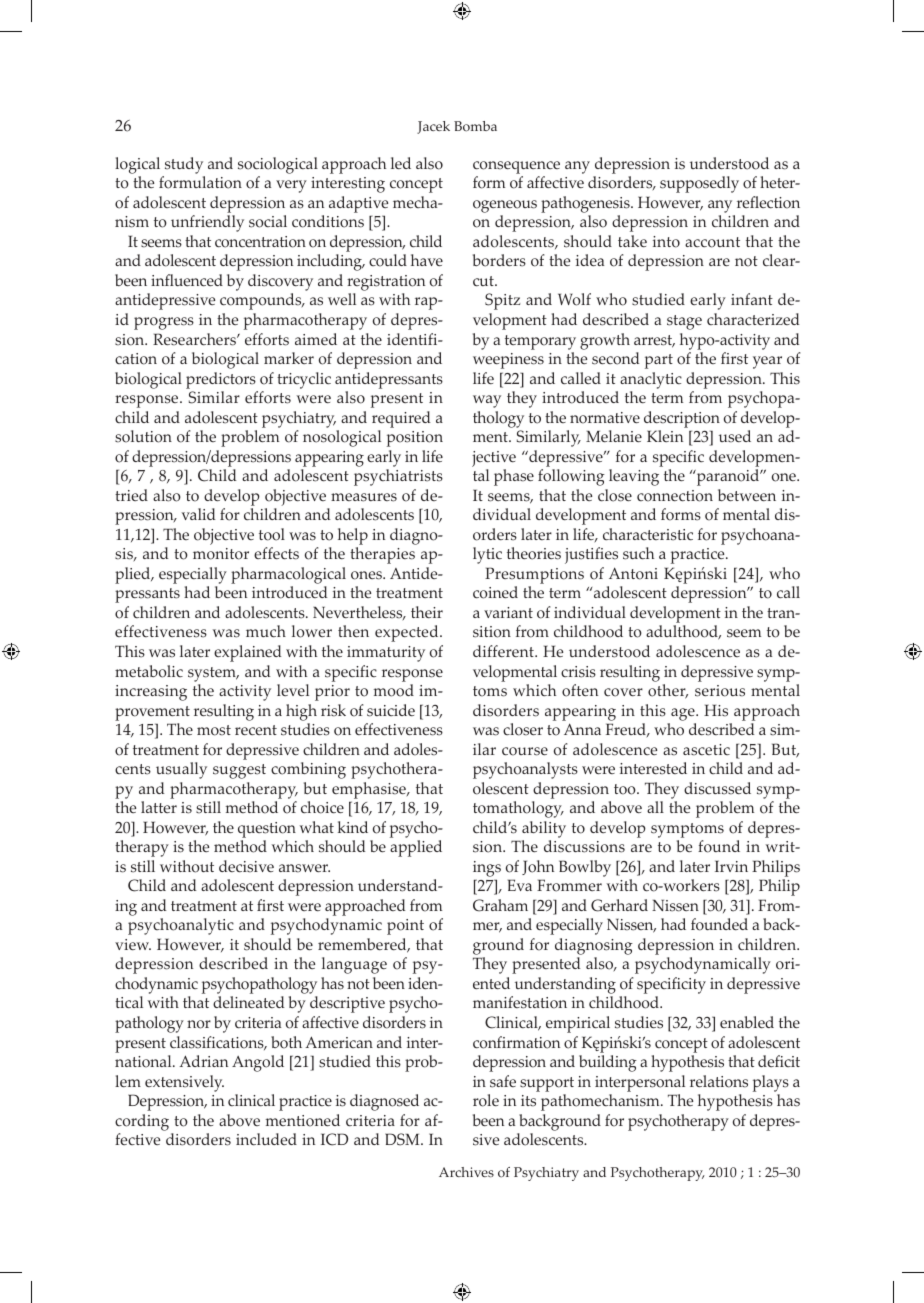 This document has width=924, height=1303. What do you see at coordinates (131, 495) in the document?
I see `tried` at bounding box center [131, 495].
